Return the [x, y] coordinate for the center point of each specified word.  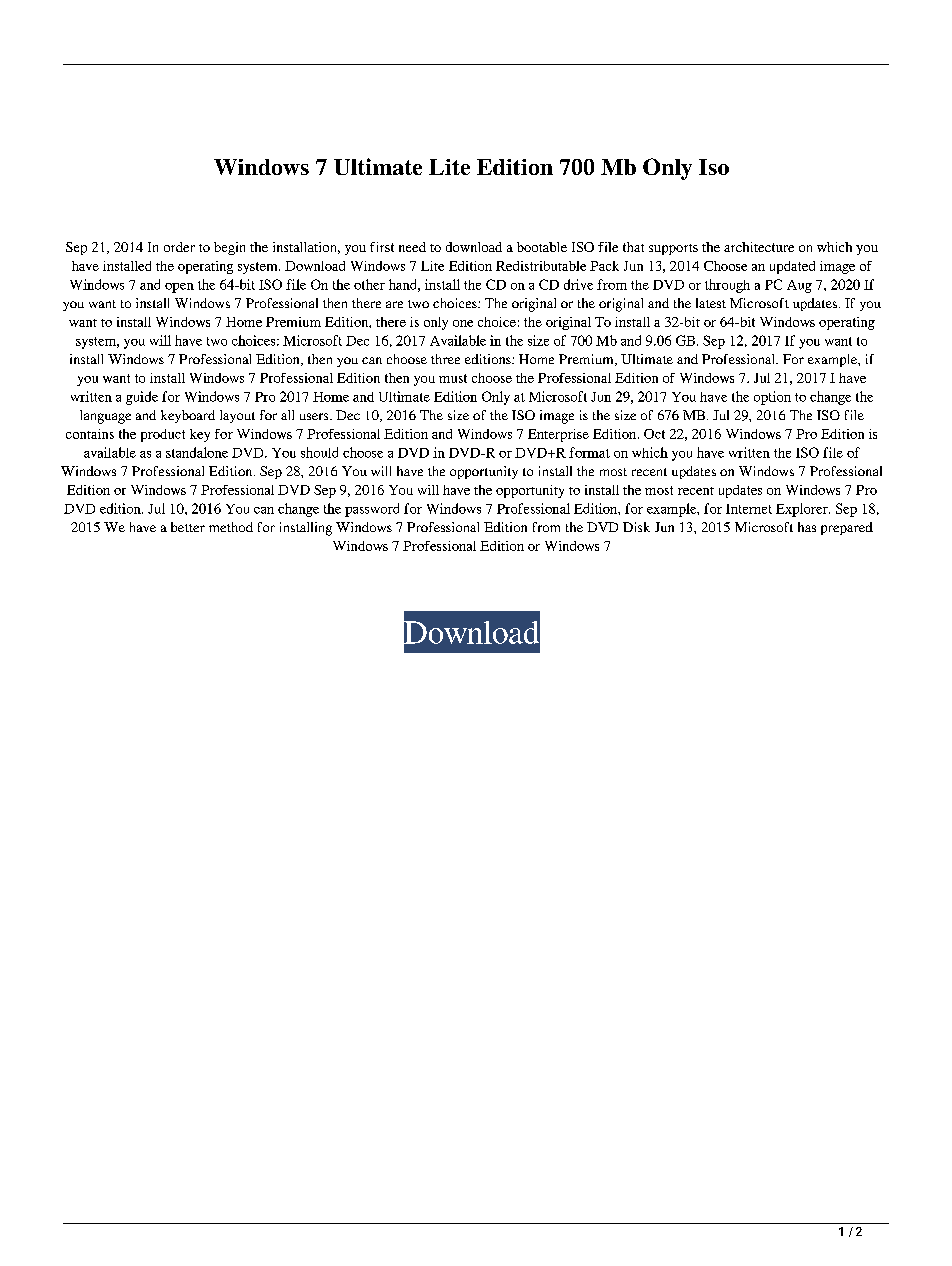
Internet [749, 509]
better [188, 527]
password [372, 510]
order [179, 247]
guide [142, 398]
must [453, 378]
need [412, 247]
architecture [759, 247]
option [772, 398]
